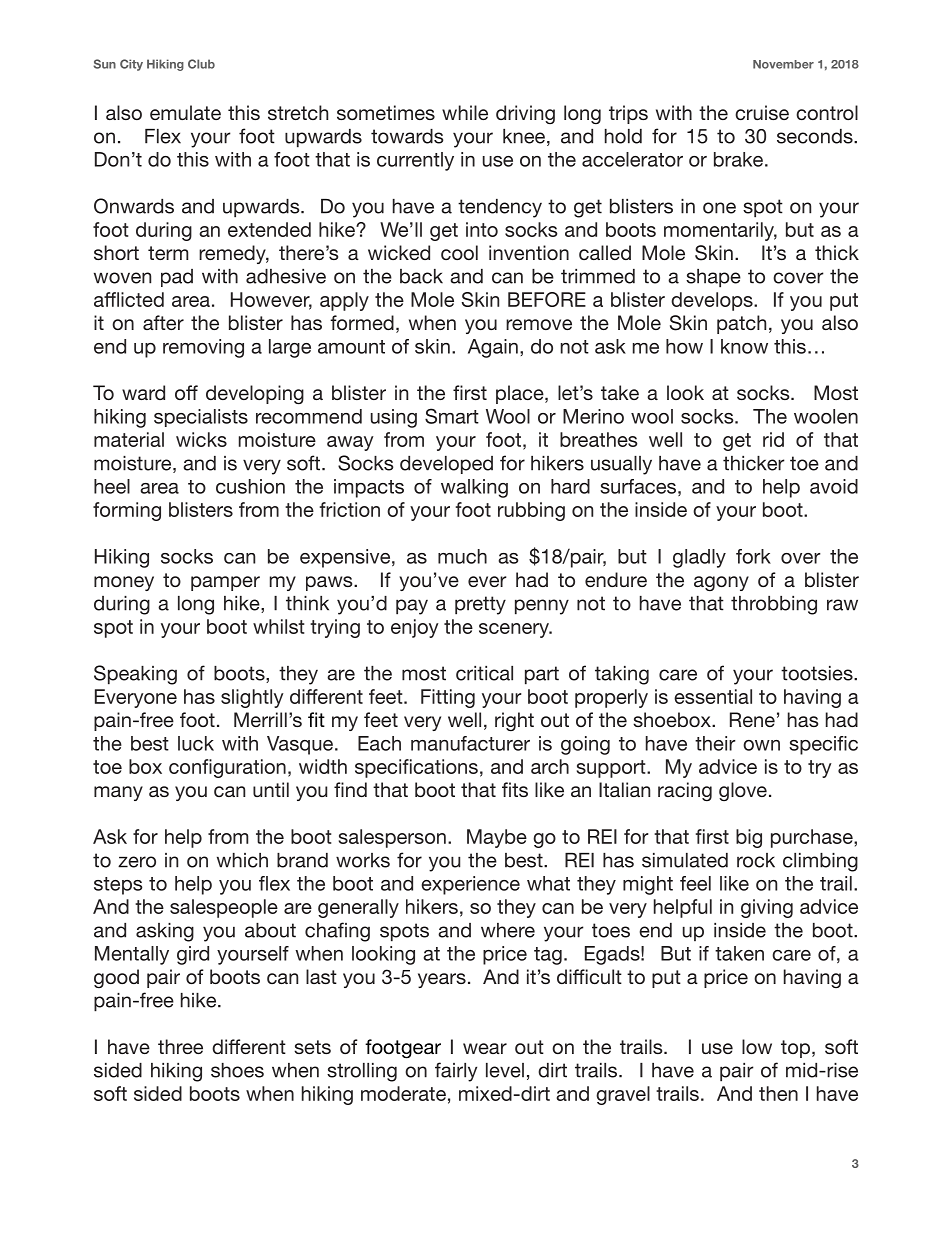  What do you see at coordinates (456, 1072) in the screenshot?
I see `fairly` at bounding box center [456, 1072].
